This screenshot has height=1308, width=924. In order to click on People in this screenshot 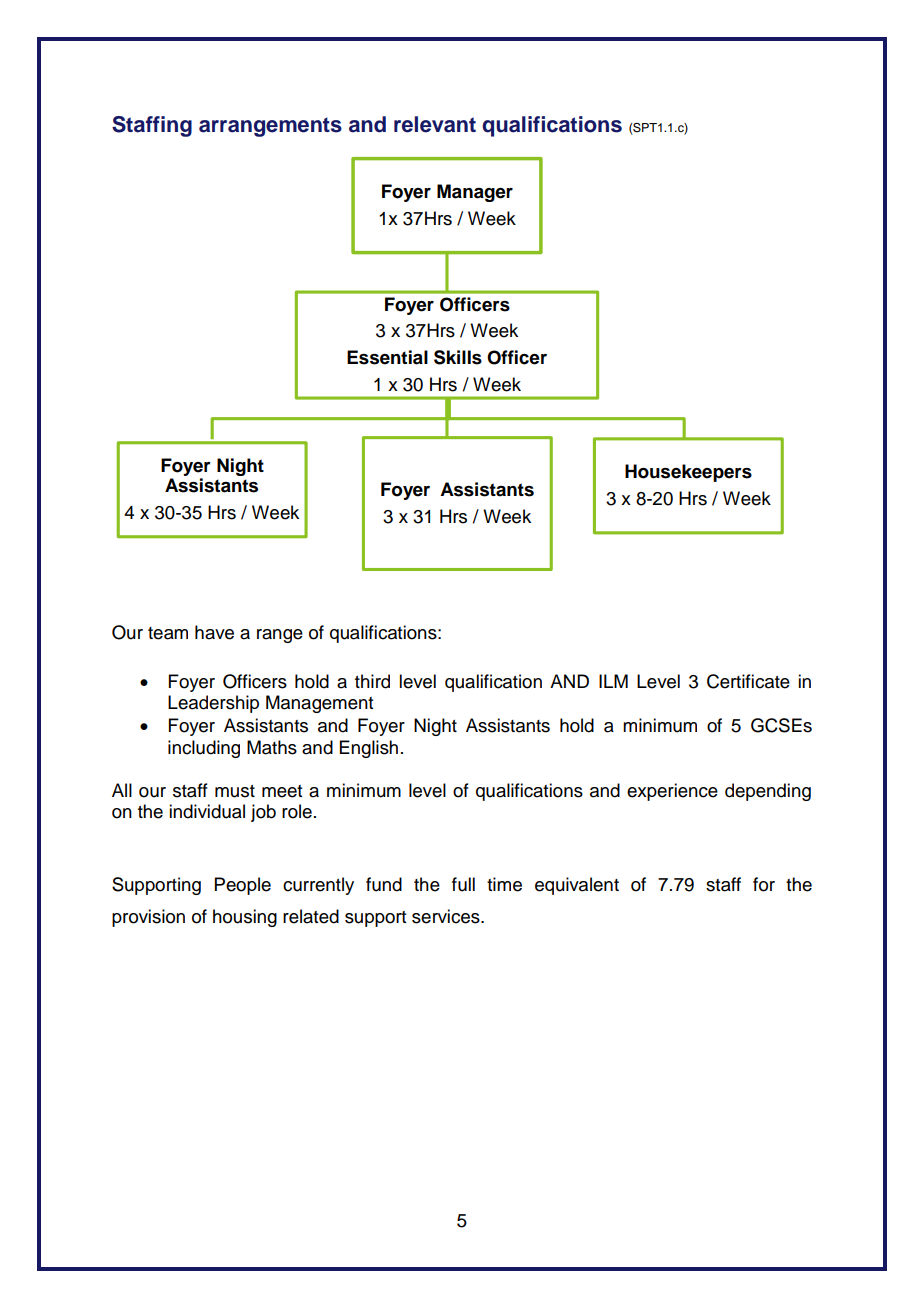, I will do `click(243, 886)`.
